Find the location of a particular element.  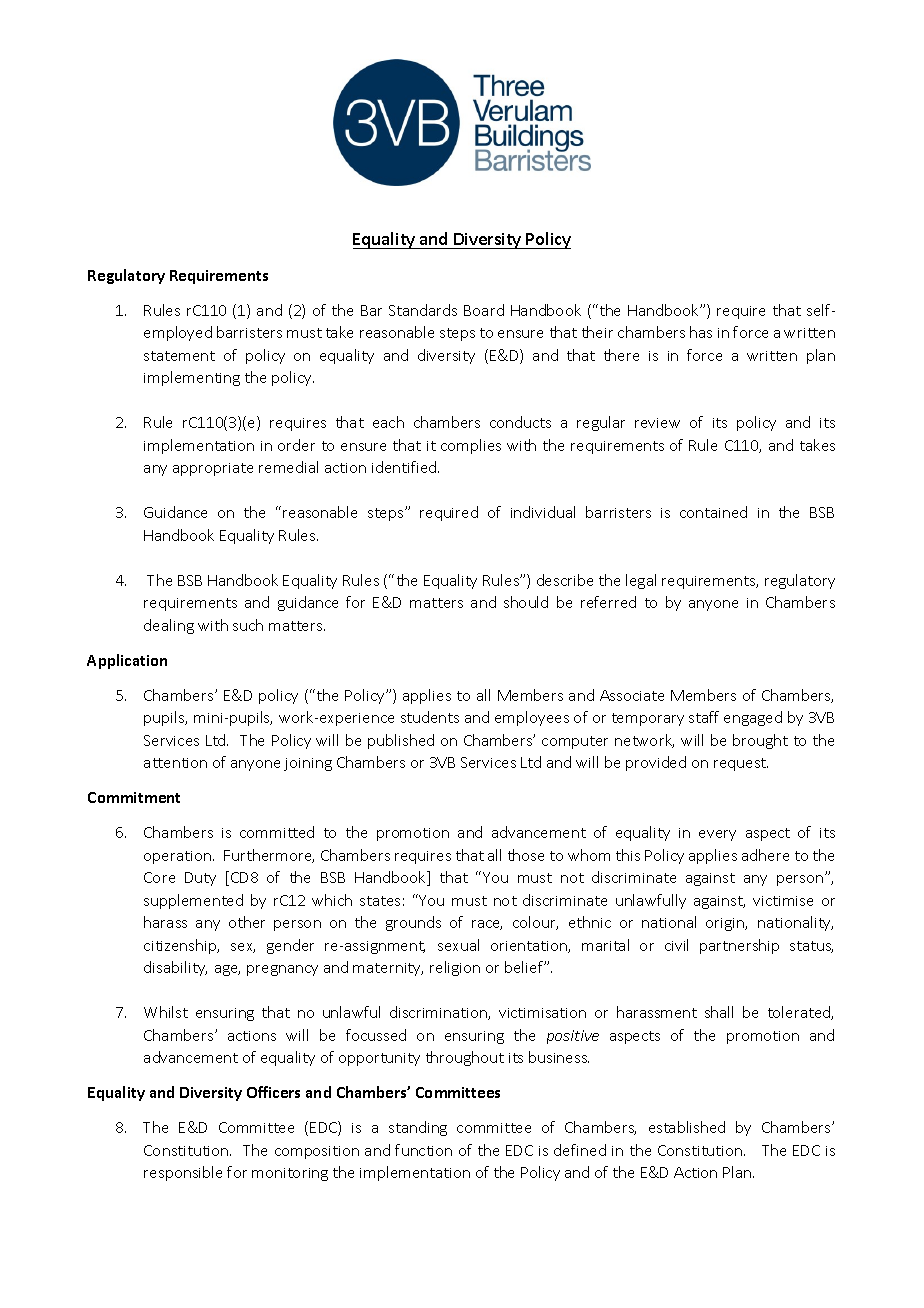

students is located at coordinates (430, 717).
